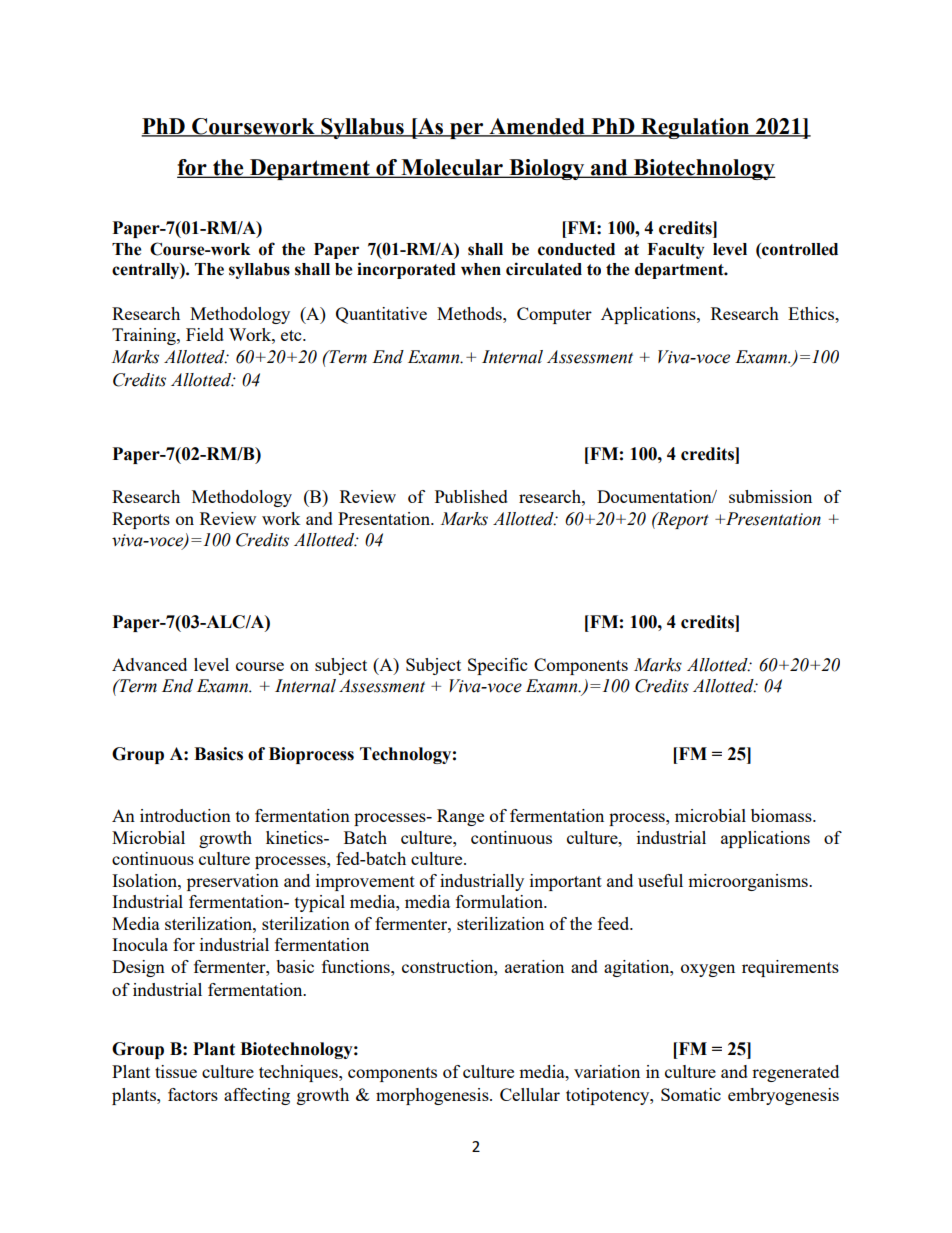 This image has width=952, height=1233. I want to click on morphogenesis, so click(433, 1096).
